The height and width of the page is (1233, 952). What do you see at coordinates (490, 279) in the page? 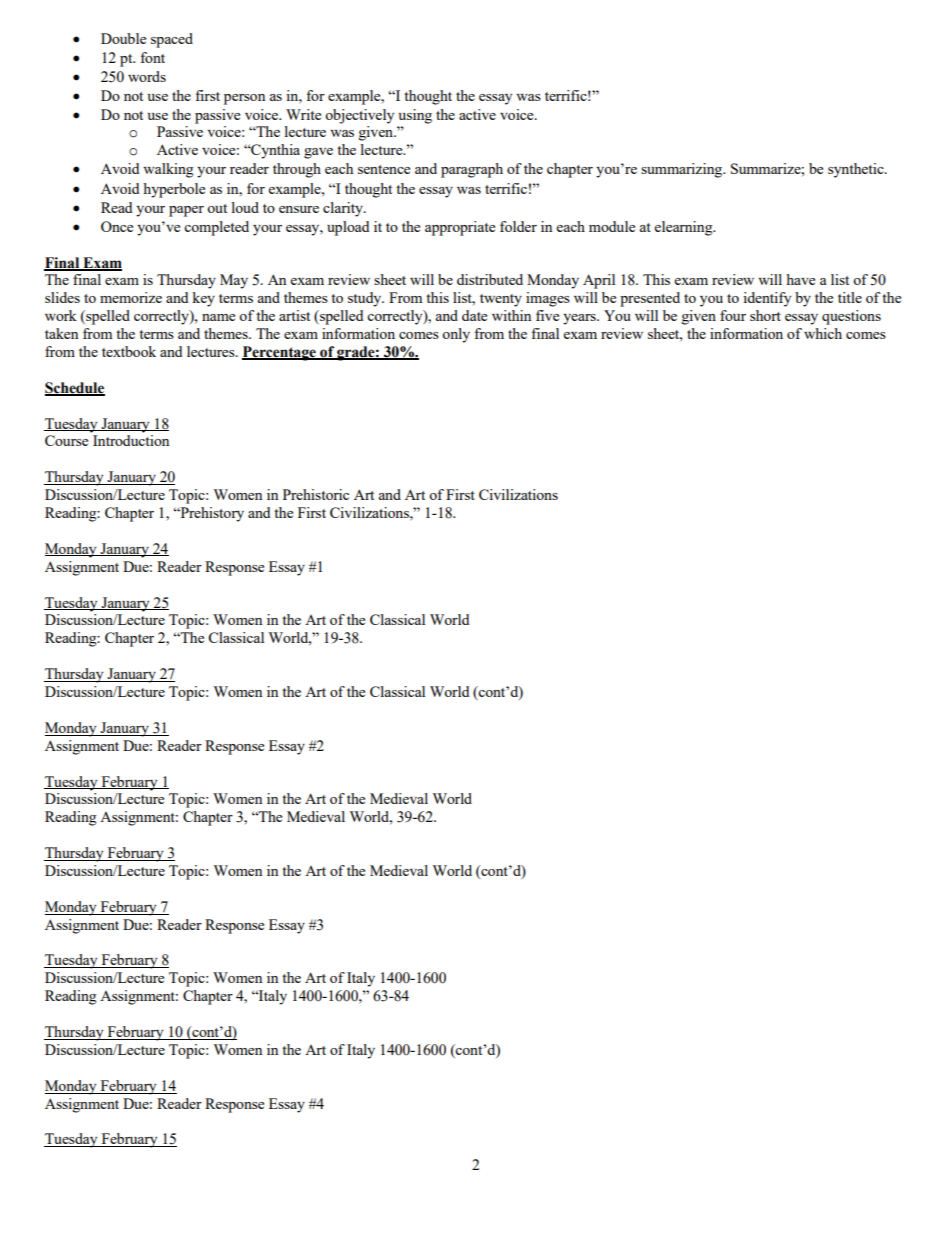
I see `distributed` at bounding box center [490, 279].
